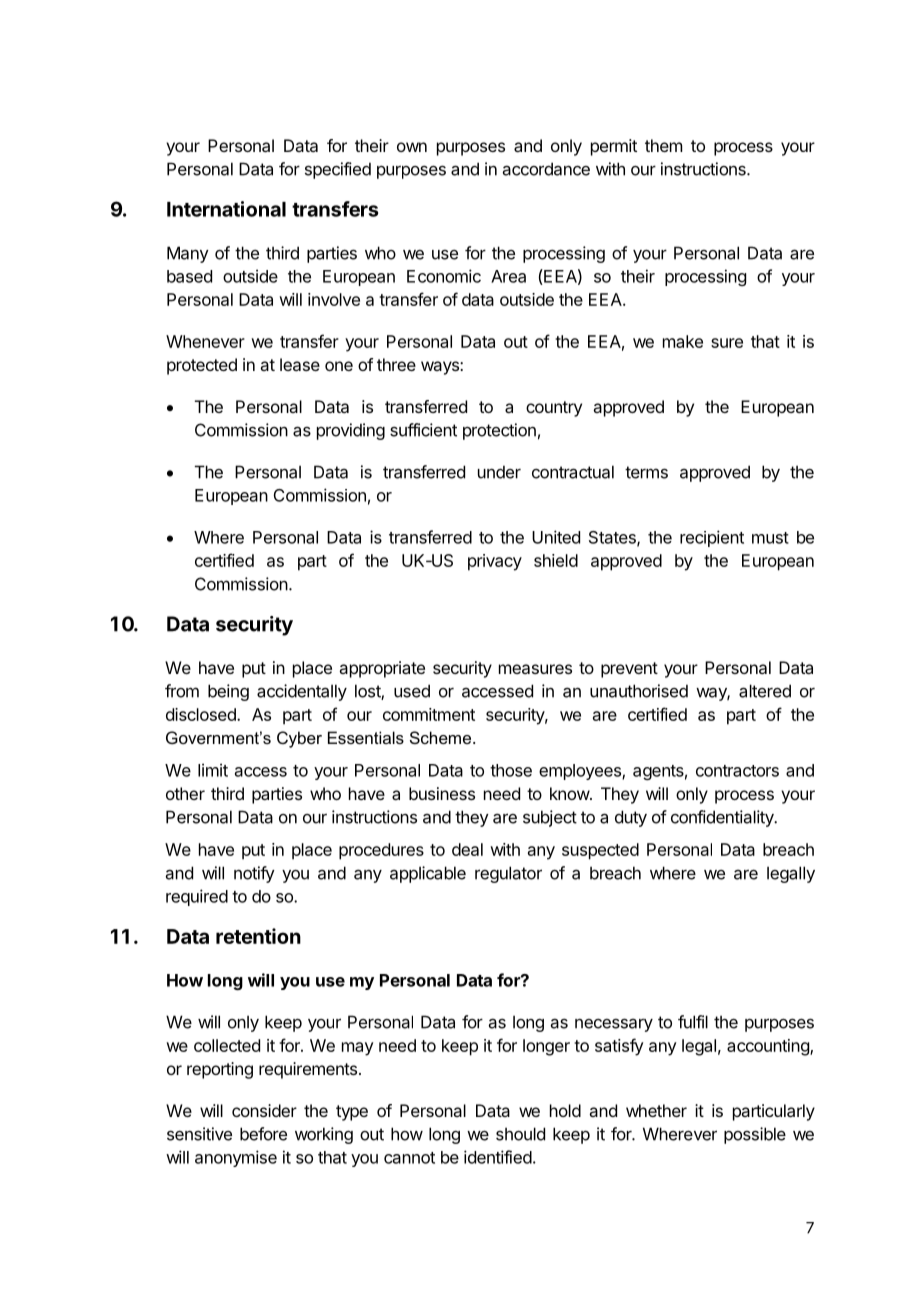 The height and width of the image is (1308, 924). I want to click on recipient, so click(712, 538).
